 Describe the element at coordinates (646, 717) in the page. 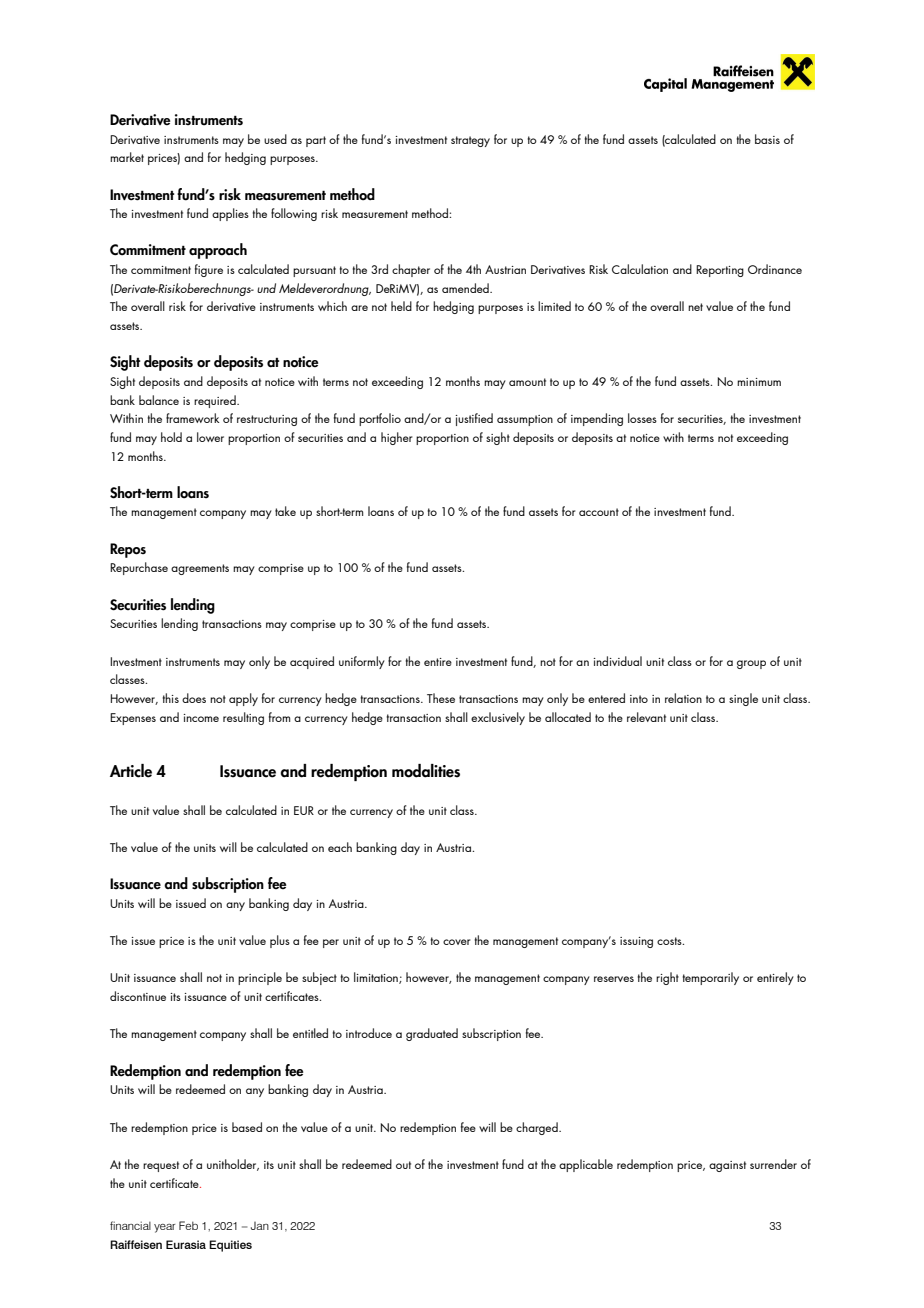

I see `relevant` at that location.
